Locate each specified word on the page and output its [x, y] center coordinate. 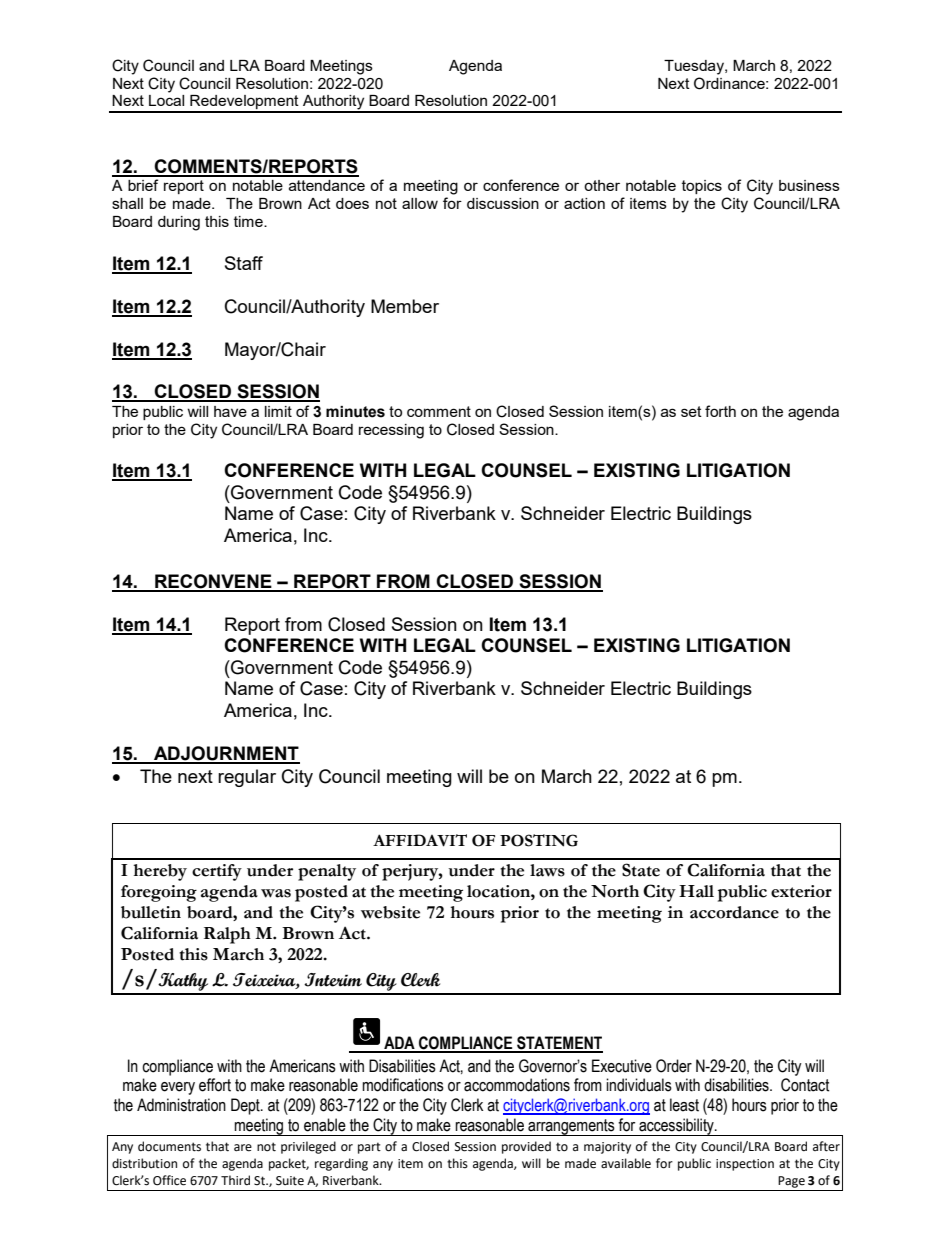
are [243, 1148]
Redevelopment [244, 103]
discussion [503, 203]
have [230, 411]
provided [526, 1147]
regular [247, 778]
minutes [355, 412]
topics [702, 187]
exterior [801, 891]
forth [720, 411]
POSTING [539, 840]
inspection [745, 1165]
